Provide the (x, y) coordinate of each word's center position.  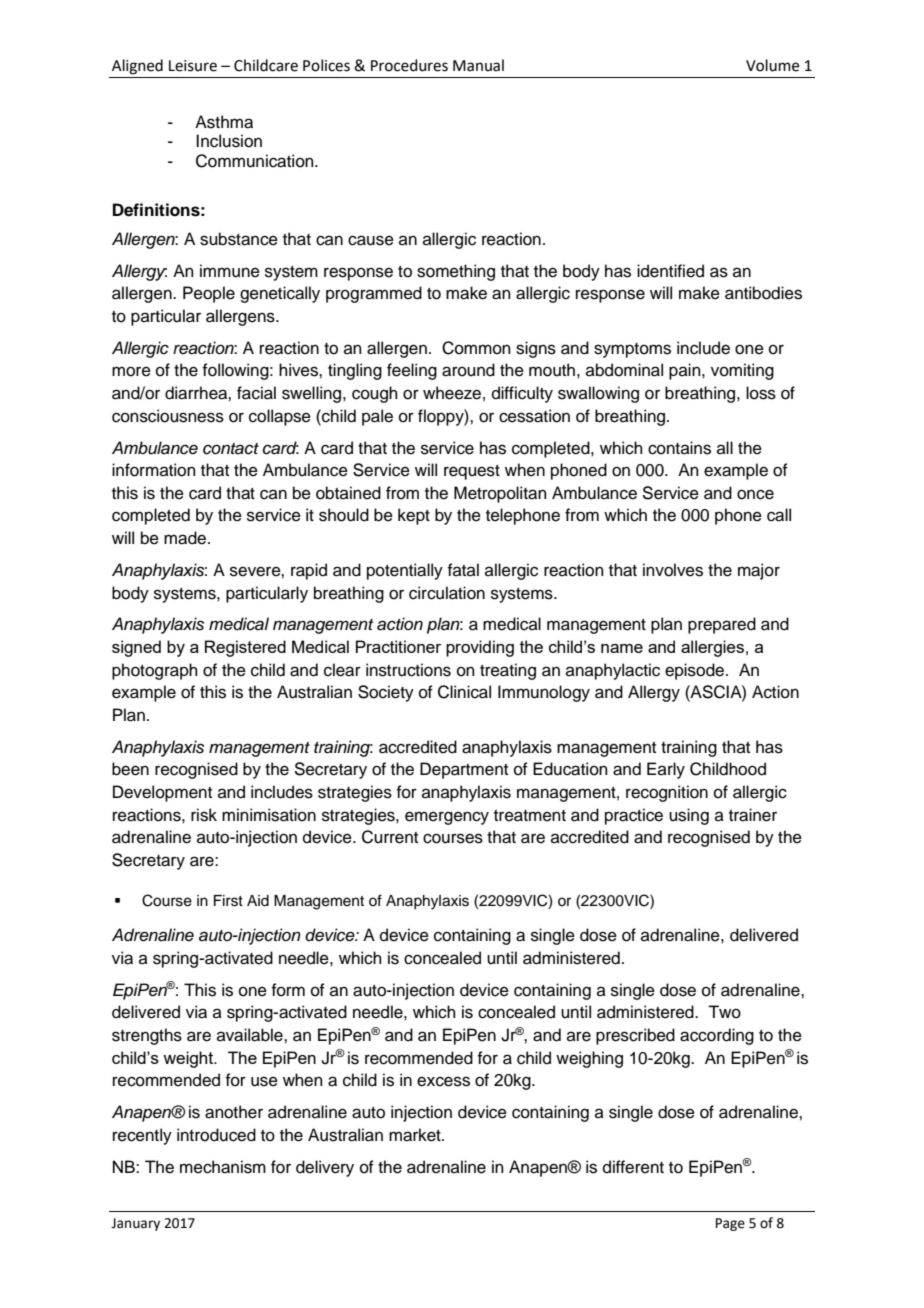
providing (480, 648)
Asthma (224, 122)
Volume (772, 65)
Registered (245, 648)
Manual (478, 65)
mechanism (223, 1167)
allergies (712, 648)
